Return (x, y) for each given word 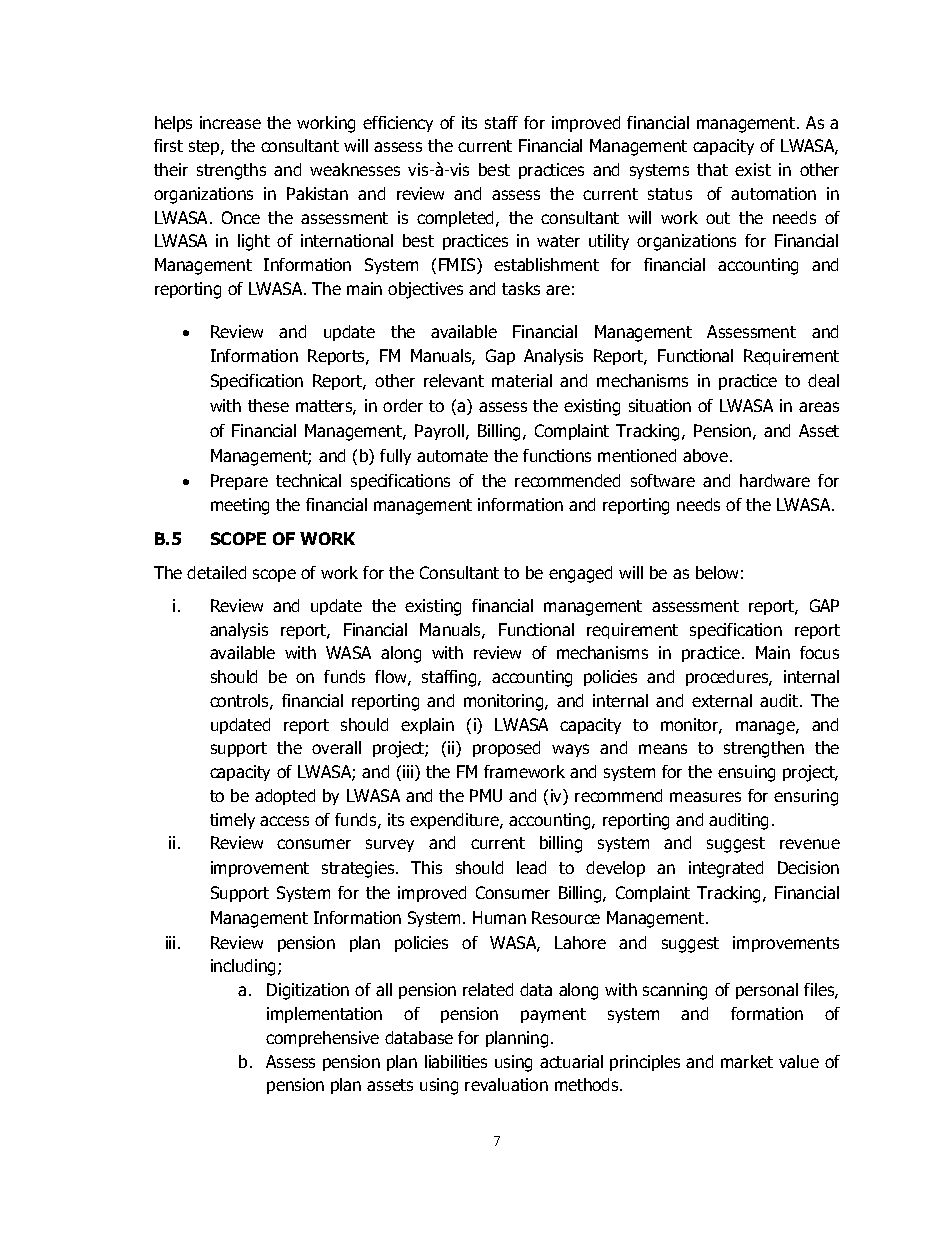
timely (232, 821)
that (712, 169)
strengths (231, 171)
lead (531, 867)
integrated (726, 869)
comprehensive (322, 1039)
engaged (580, 574)
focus (819, 652)
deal (823, 380)
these (268, 405)
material (522, 380)
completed (457, 219)
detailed (216, 572)
